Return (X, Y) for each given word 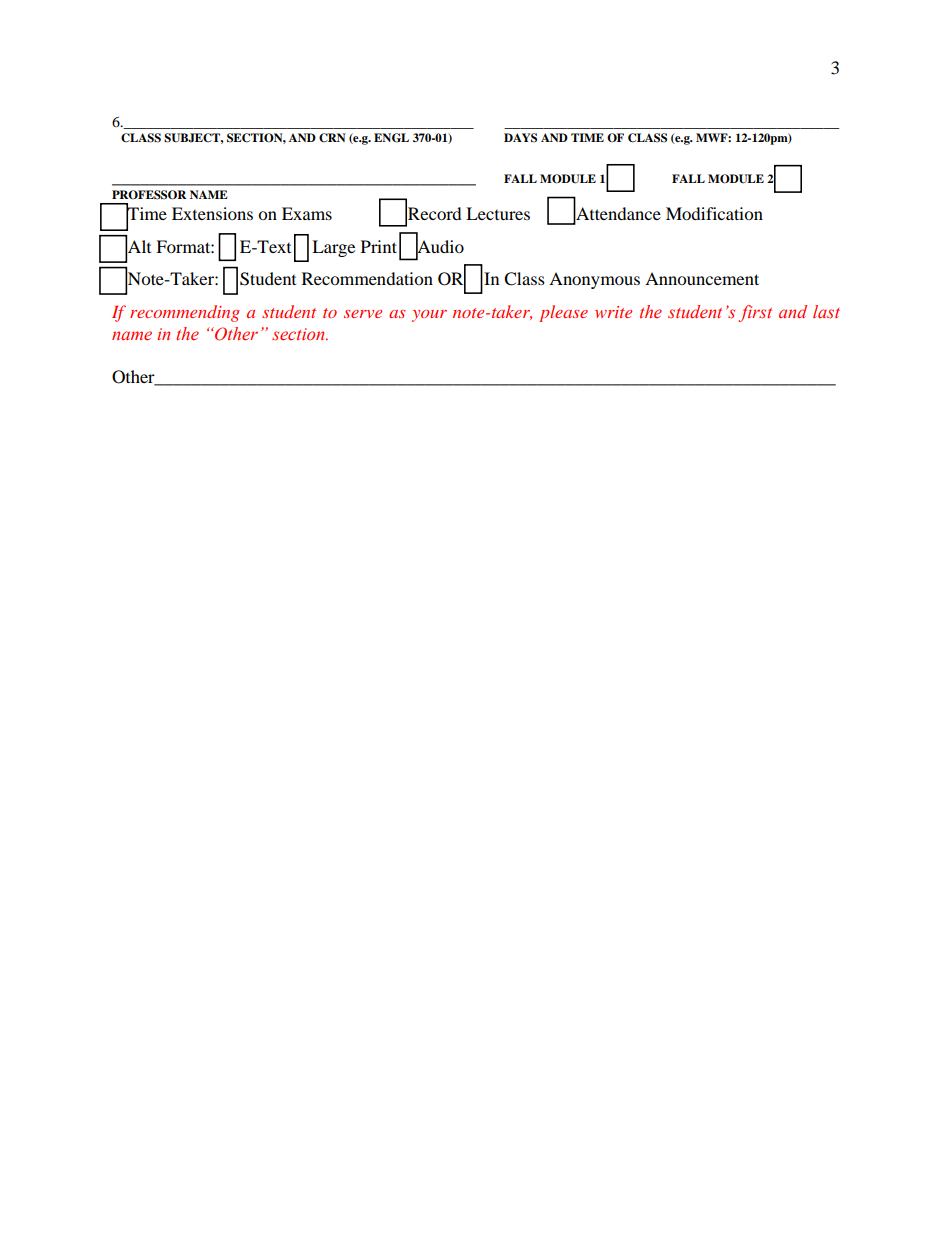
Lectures (498, 213)
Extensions (212, 213)
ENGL (391, 138)
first (755, 313)
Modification (714, 213)
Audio (440, 246)
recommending (185, 313)
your (429, 316)
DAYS (520, 138)
